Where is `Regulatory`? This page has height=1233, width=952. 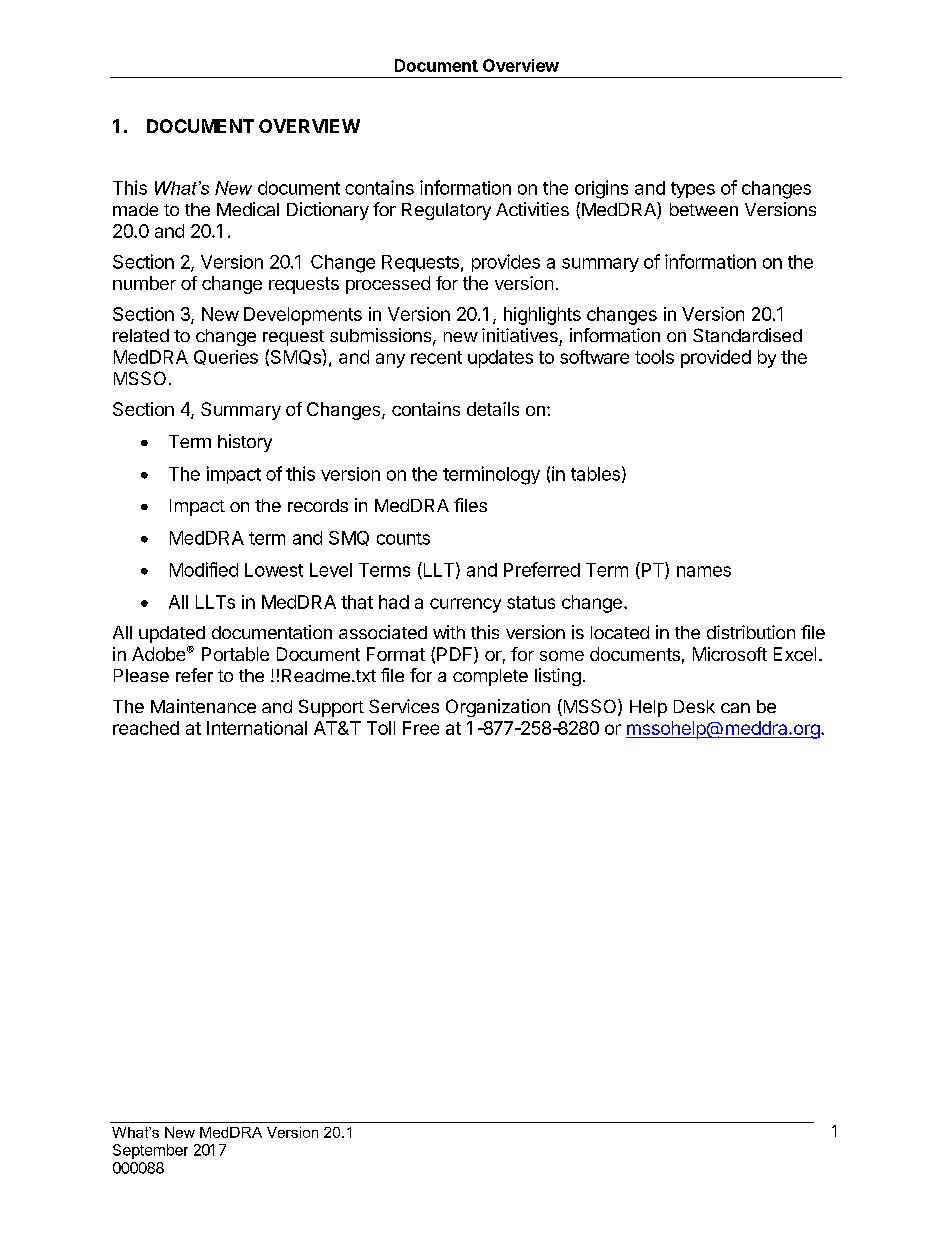 Regulatory is located at coordinates (446, 211).
